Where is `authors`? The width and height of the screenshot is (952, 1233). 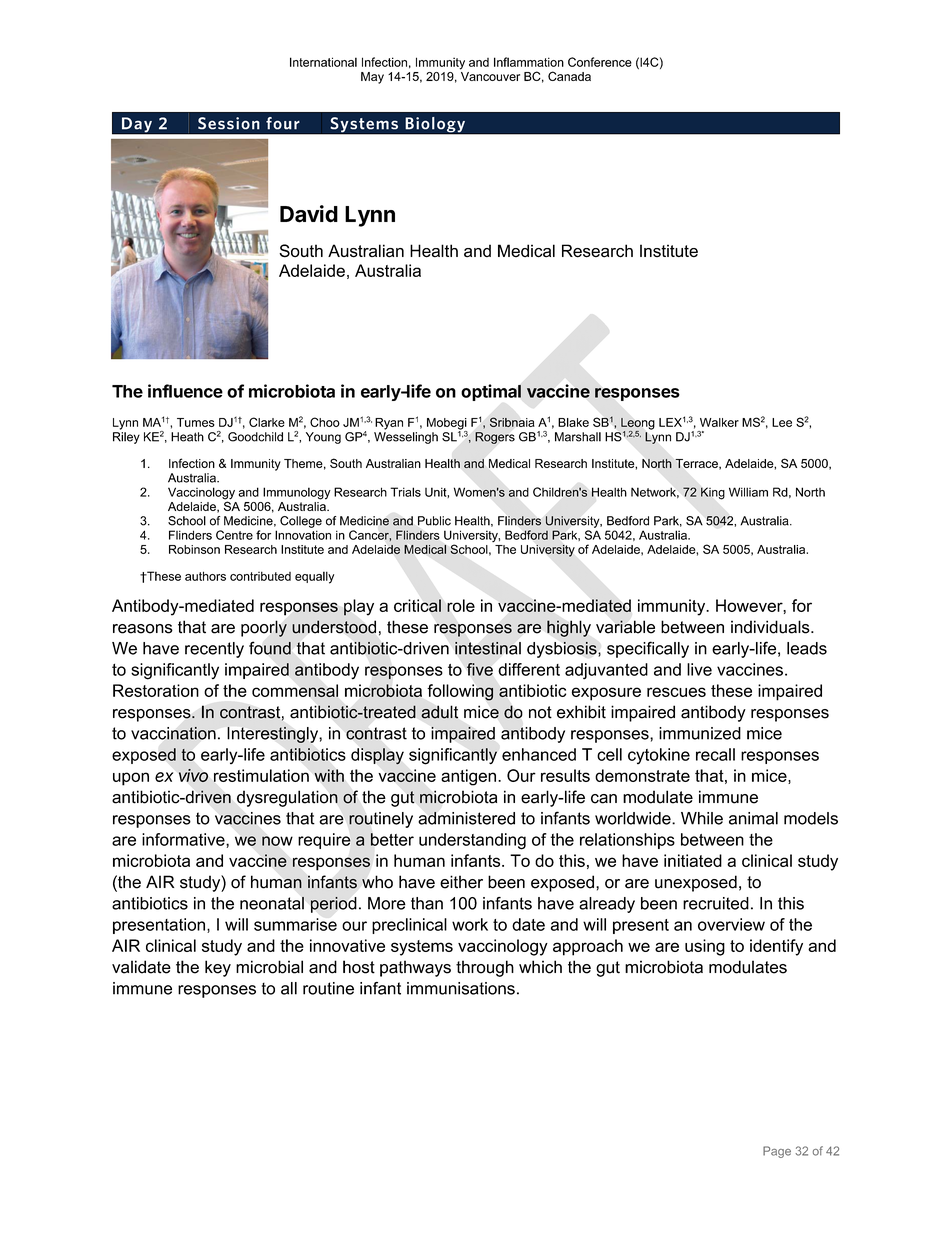
authors is located at coordinates (205, 576).
